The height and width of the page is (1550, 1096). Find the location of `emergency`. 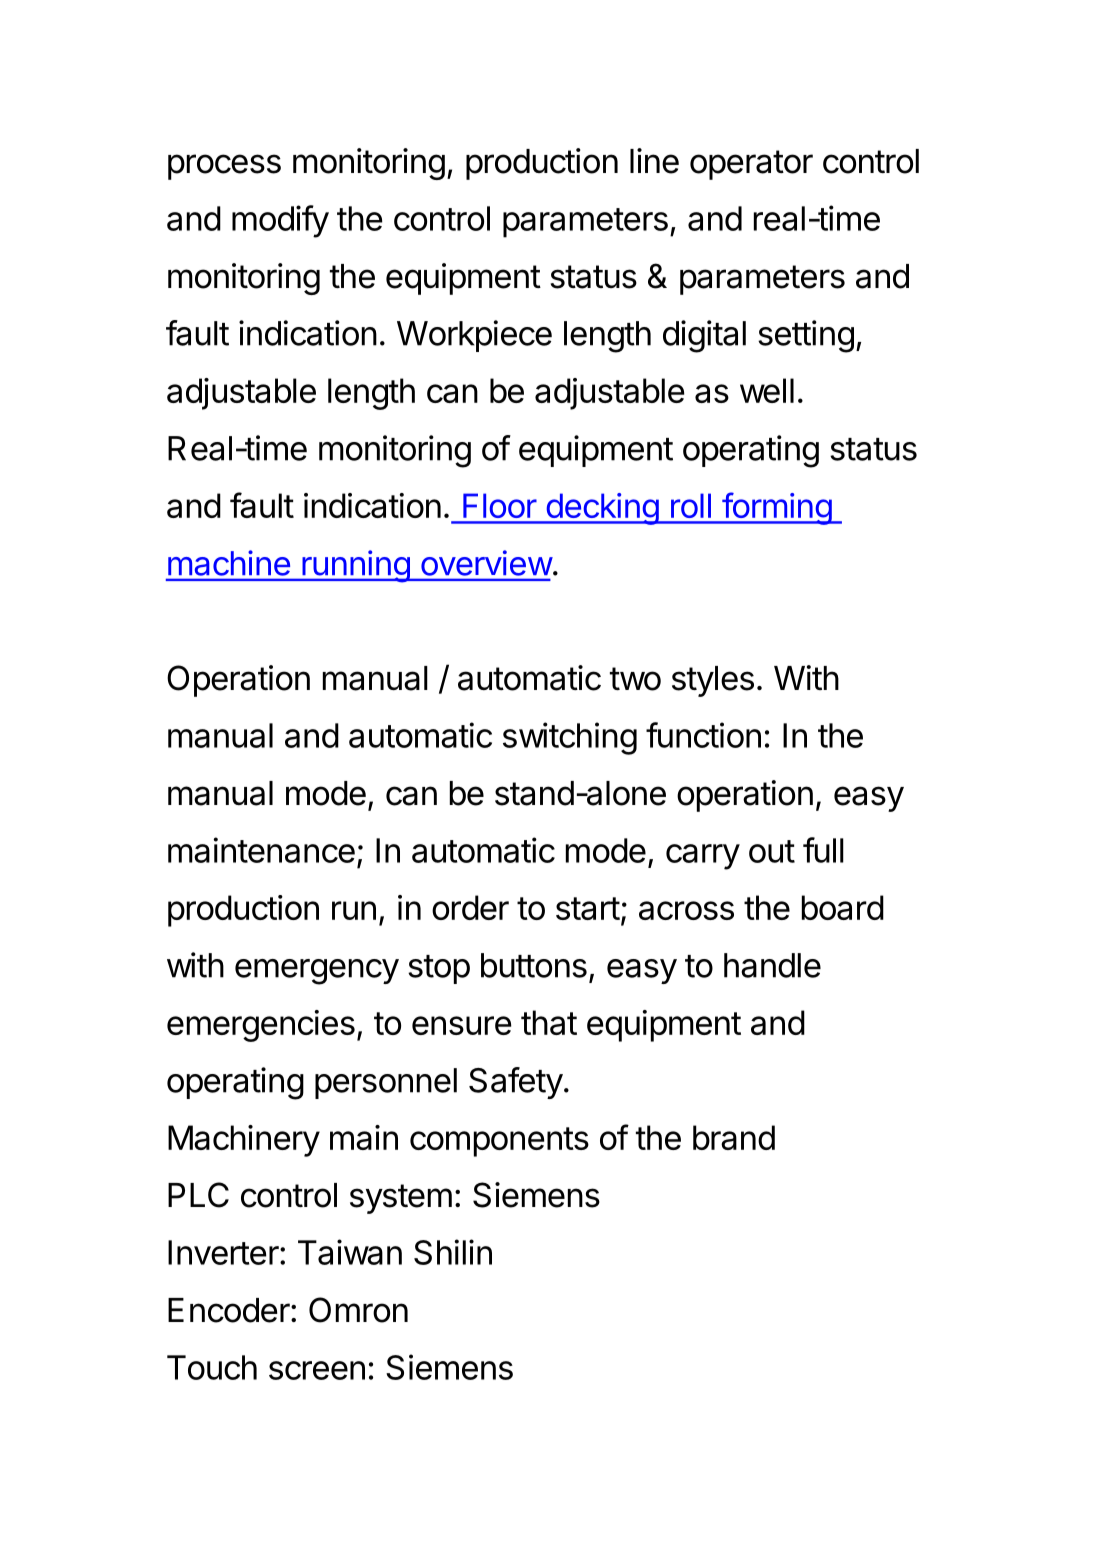

emergency is located at coordinates (317, 972).
